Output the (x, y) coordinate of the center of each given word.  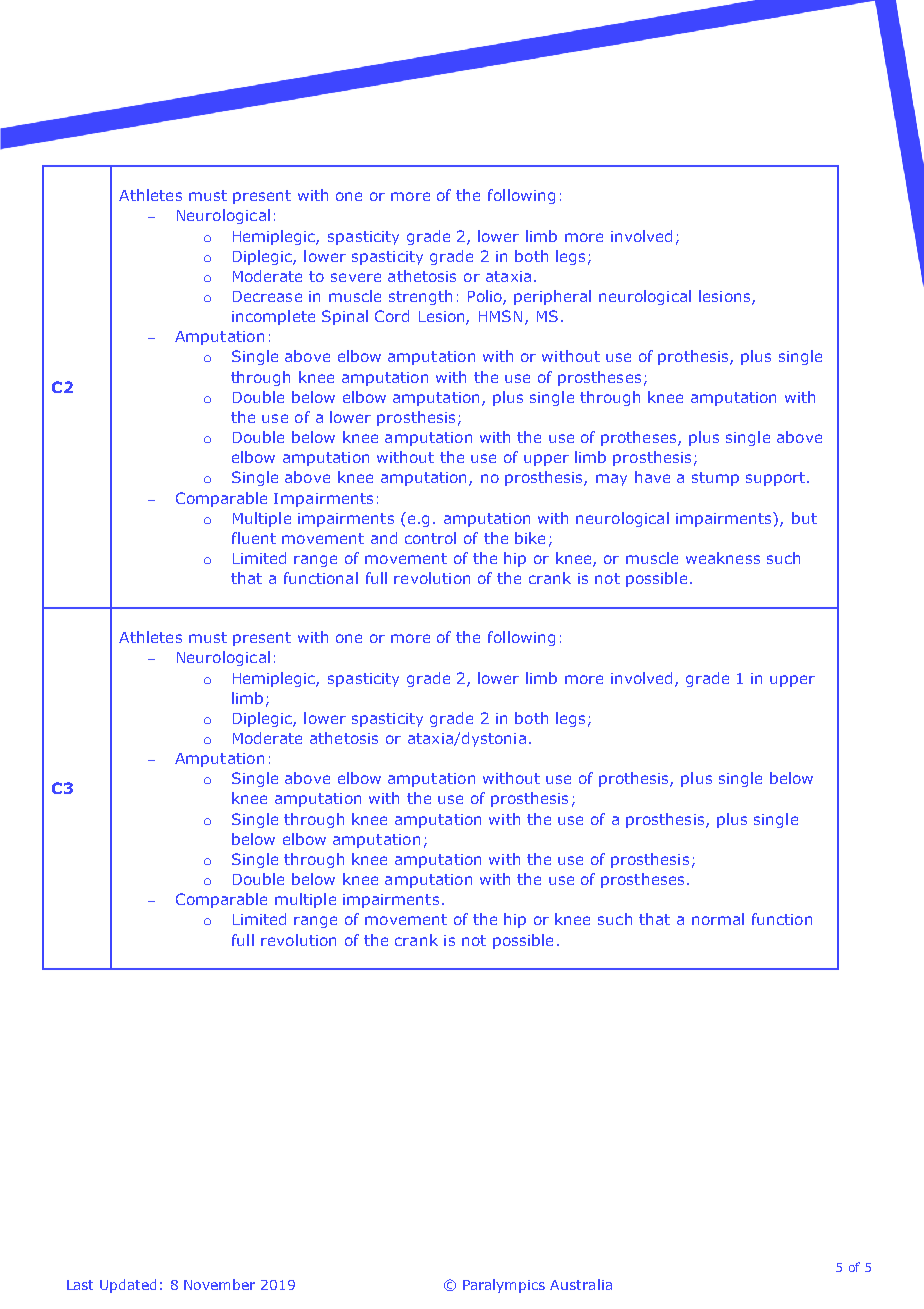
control (430, 538)
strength (420, 297)
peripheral (552, 297)
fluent (254, 538)
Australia (581, 1284)
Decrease (267, 296)
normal (718, 919)
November (219, 1284)
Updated (128, 1286)
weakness (723, 558)
